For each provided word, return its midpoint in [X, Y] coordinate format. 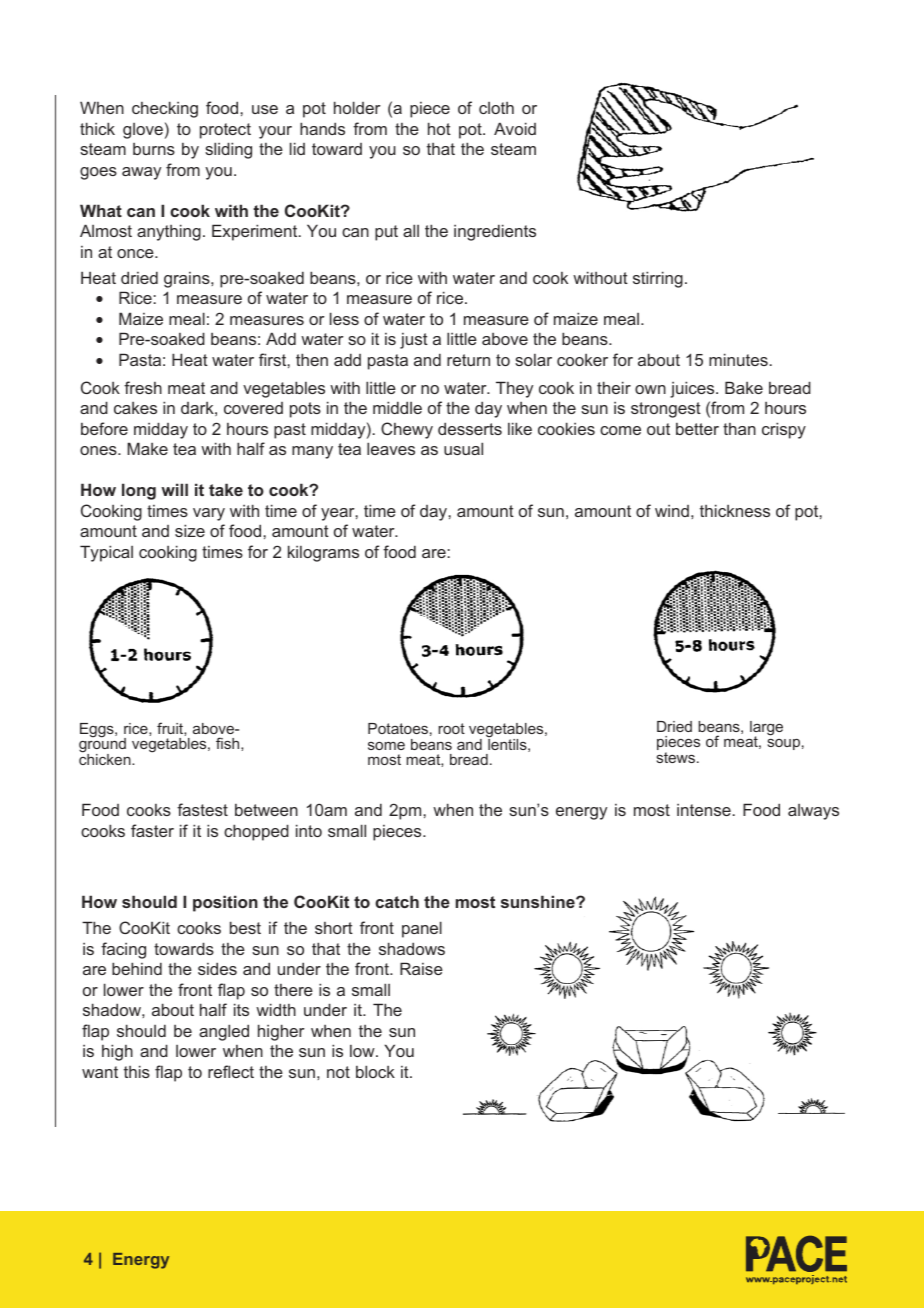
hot [439, 128]
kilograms [323, 553]
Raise [421, 968]
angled [224, 1032]
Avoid [515, 128]
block [375, 1071]
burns [154, 149]
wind [672, 511]
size [190, 530]
